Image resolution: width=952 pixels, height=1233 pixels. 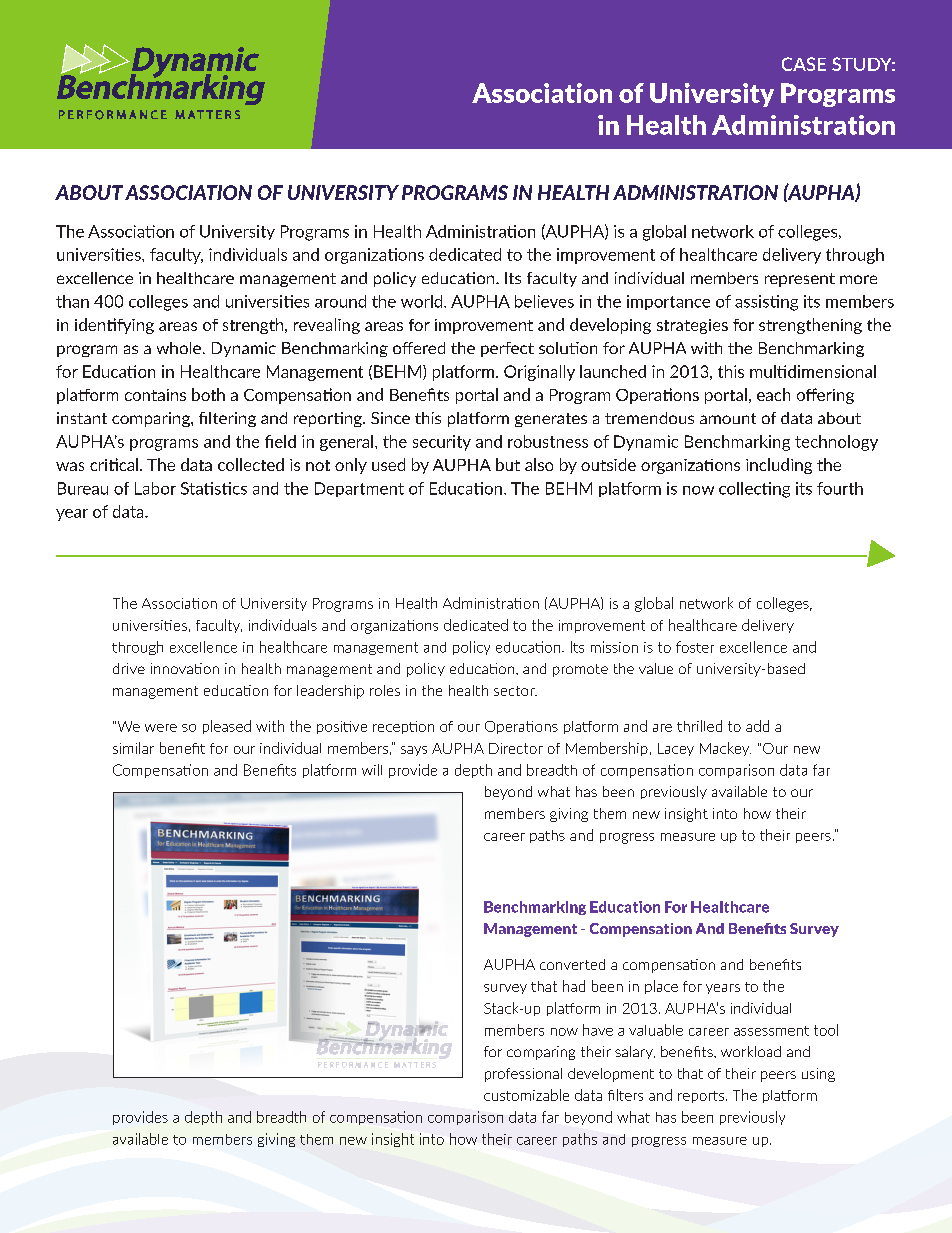 I want to click on foster, so click(x=695, y=647).
